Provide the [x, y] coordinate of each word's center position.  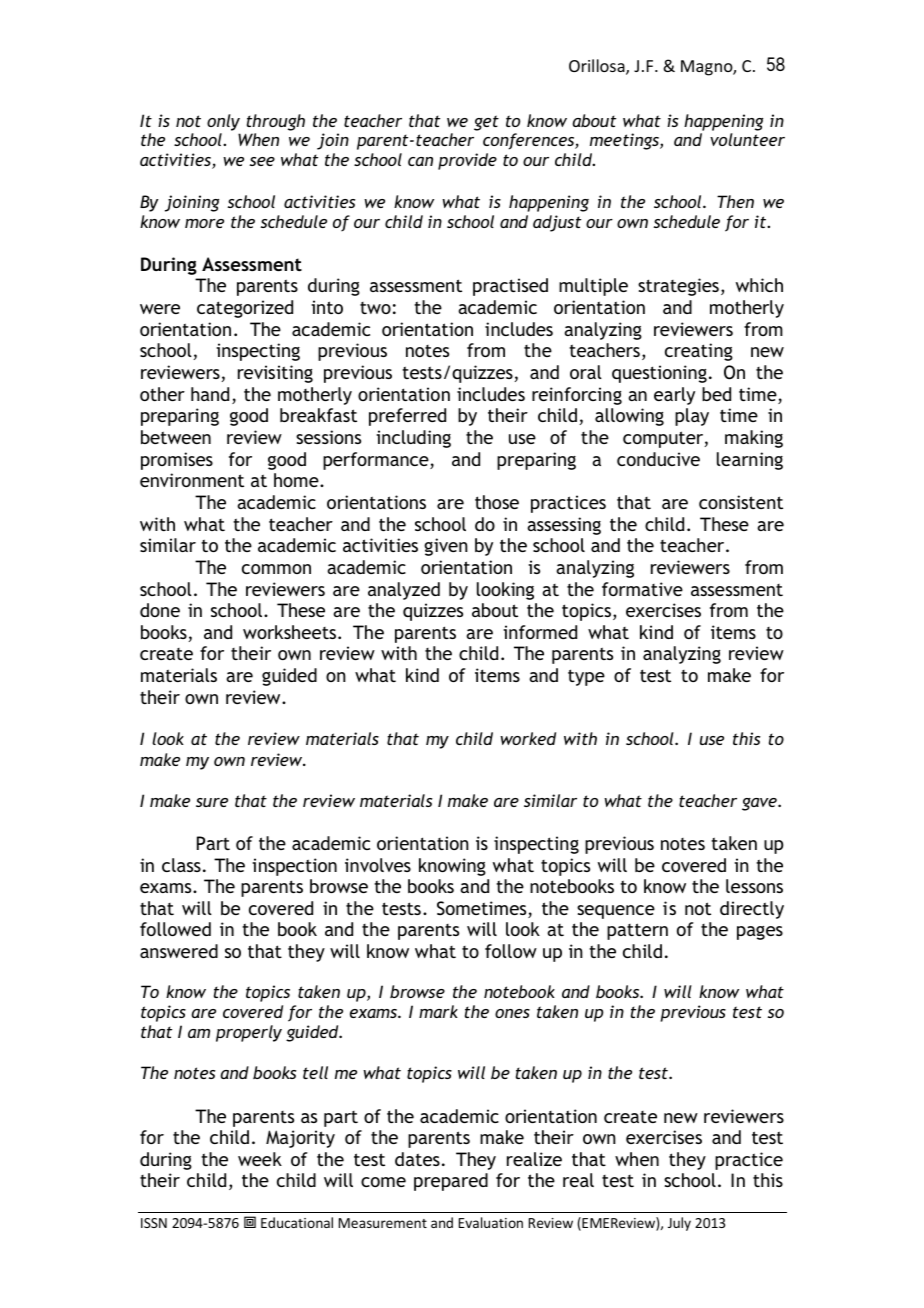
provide [467, 161]
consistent [741, 502]
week [260, 1159]
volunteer [747, 139]
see [262, 161]
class [181, 865]
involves [378, 865]
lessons [754, 886]
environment [192, 480]
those [497, 502]
